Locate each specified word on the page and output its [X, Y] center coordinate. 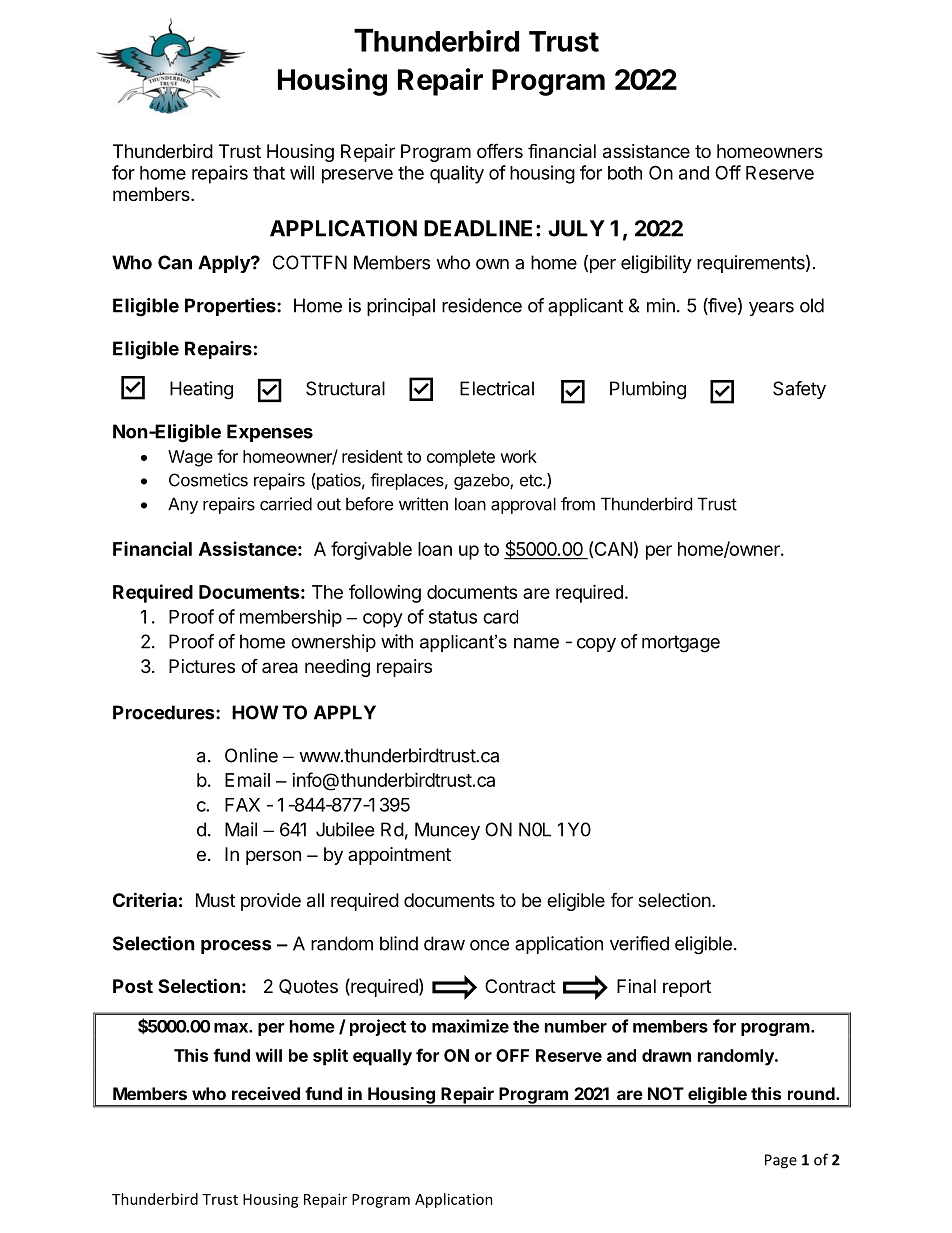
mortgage [681, 644]
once [489, 945]
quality [457, 174]
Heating [201, 390]
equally [382, 1057]
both [625, 173]
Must [215, 900]
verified [639, 943]
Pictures [202, 666]
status [453, 617]
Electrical [497, 388]
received [266, 1093]
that [269, 173]
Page [781, 1161]
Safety [799, 390]
